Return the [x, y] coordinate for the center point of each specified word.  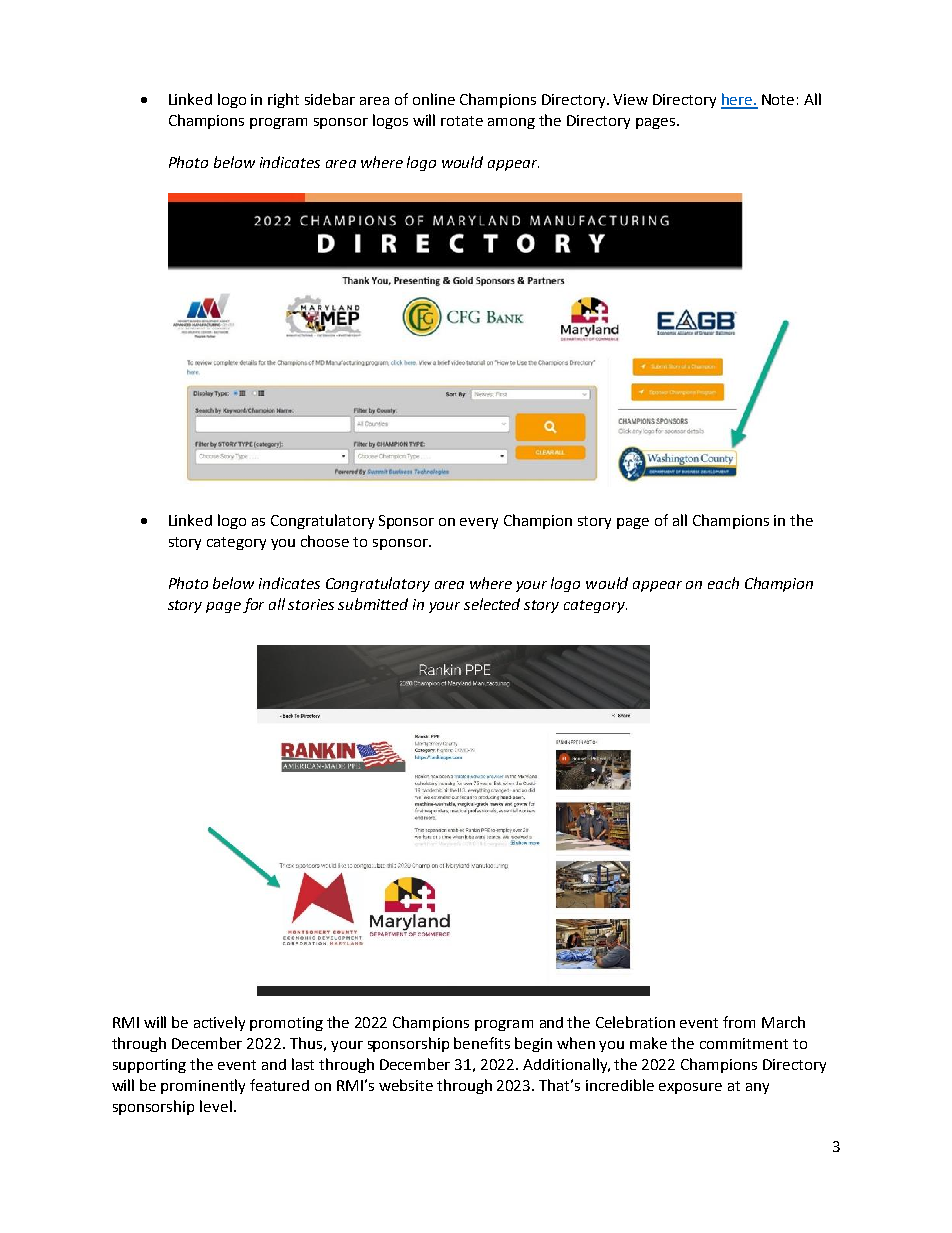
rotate [462, 121]
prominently [203, 1086]
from [739, 1022]
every [479, 523]
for [253, 605]
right [283, 100]
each [723, 583]
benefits [482, 1043]
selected [492, 604]
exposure [690, 1088]
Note [778, 99]
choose [325, 541]
